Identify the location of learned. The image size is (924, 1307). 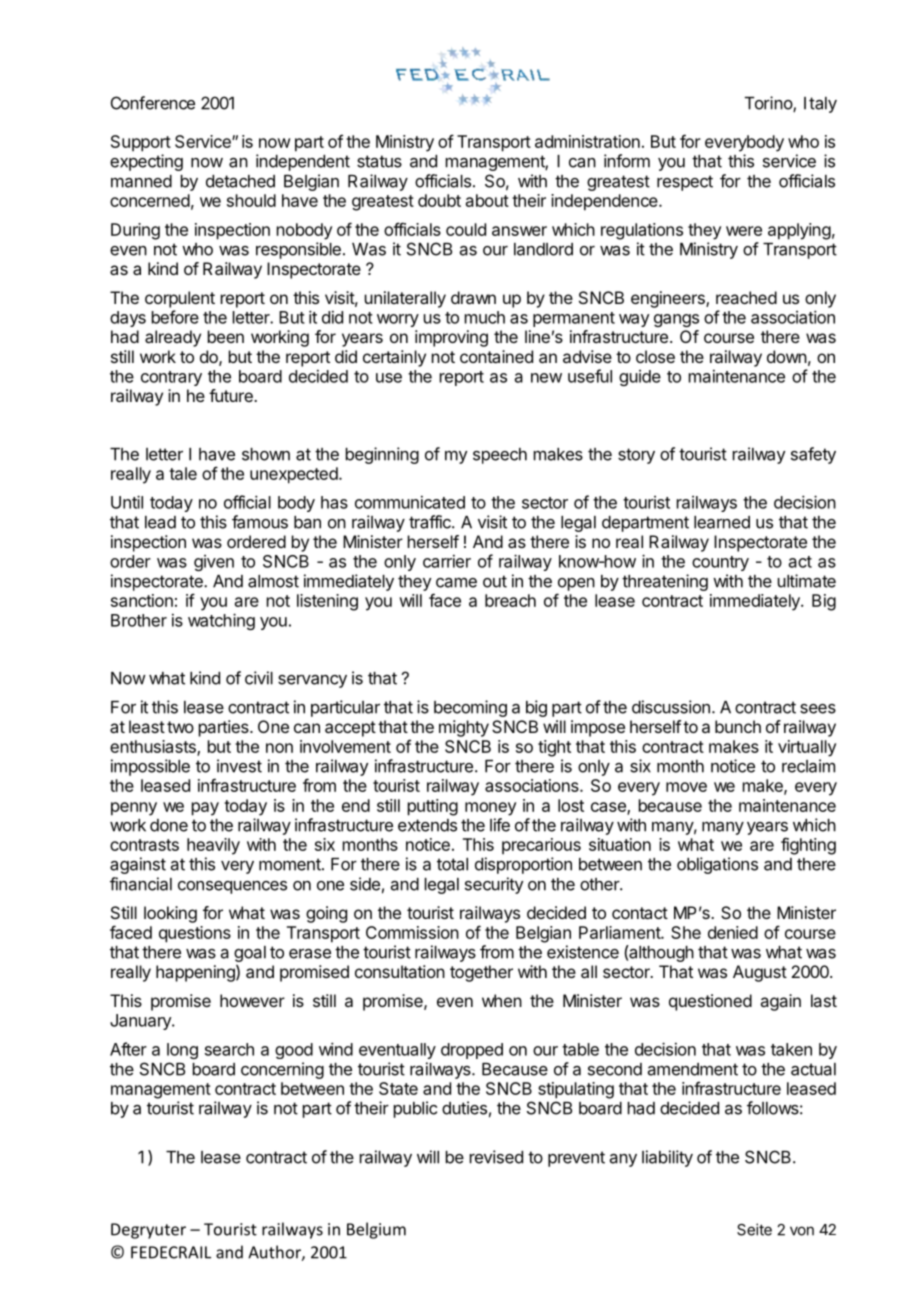
(722, 522).
